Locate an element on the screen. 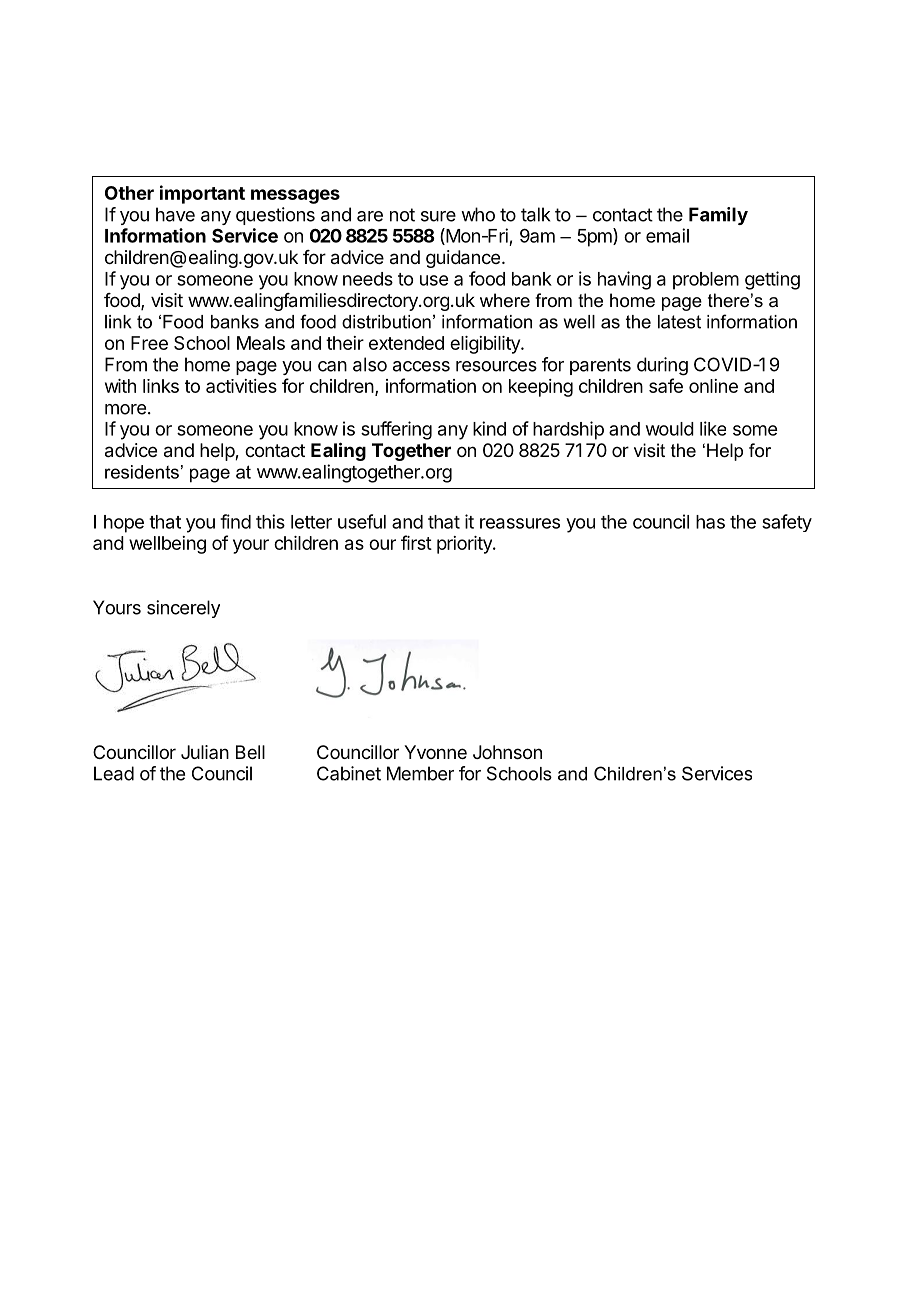 The width and height of the screenshot is (924, 1308). who is located at coordinates (478, 214).
